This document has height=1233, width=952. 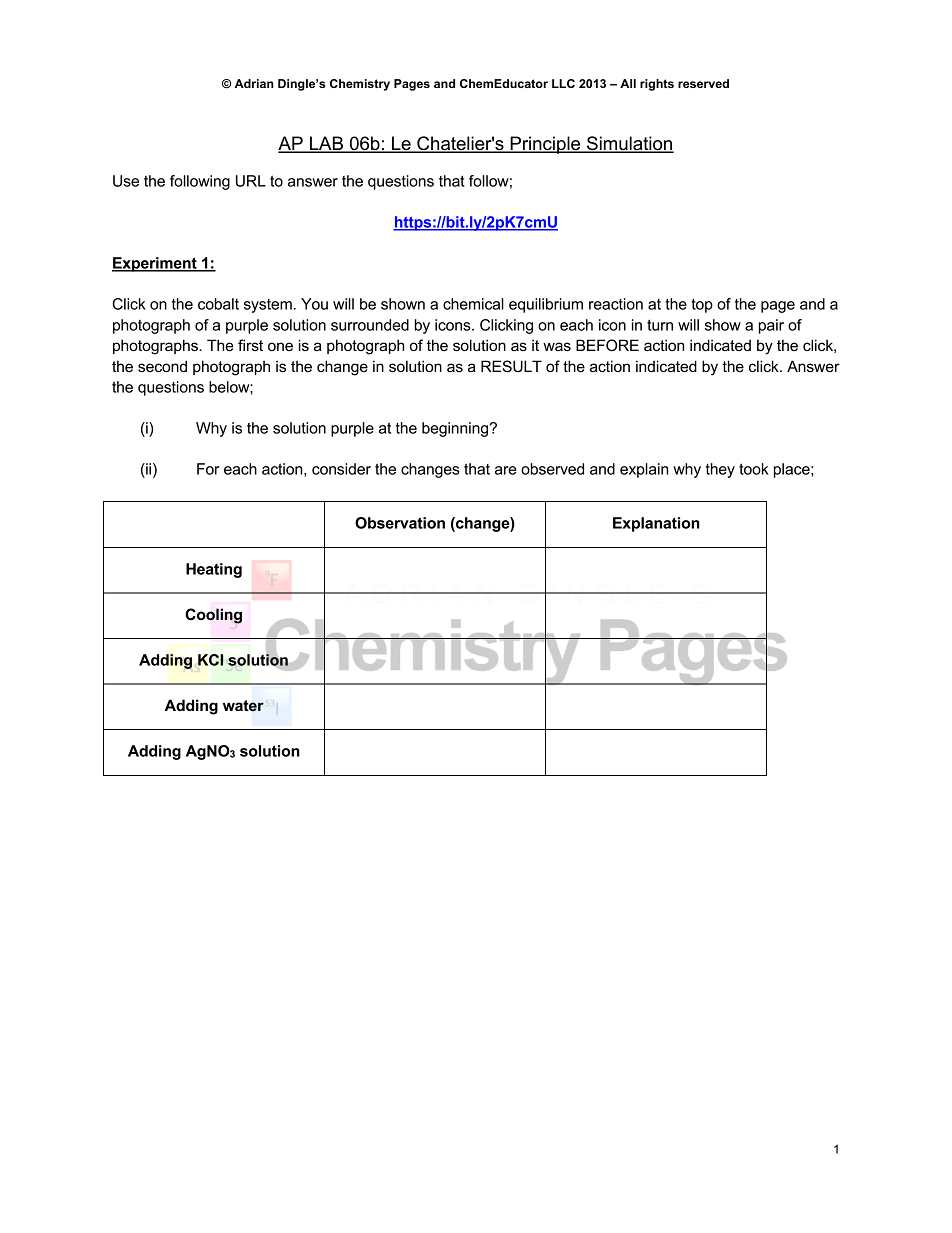 What do you see at coordinates (656, 524) in the document?
I see `Explanation` at bounding box center [656, 524].
